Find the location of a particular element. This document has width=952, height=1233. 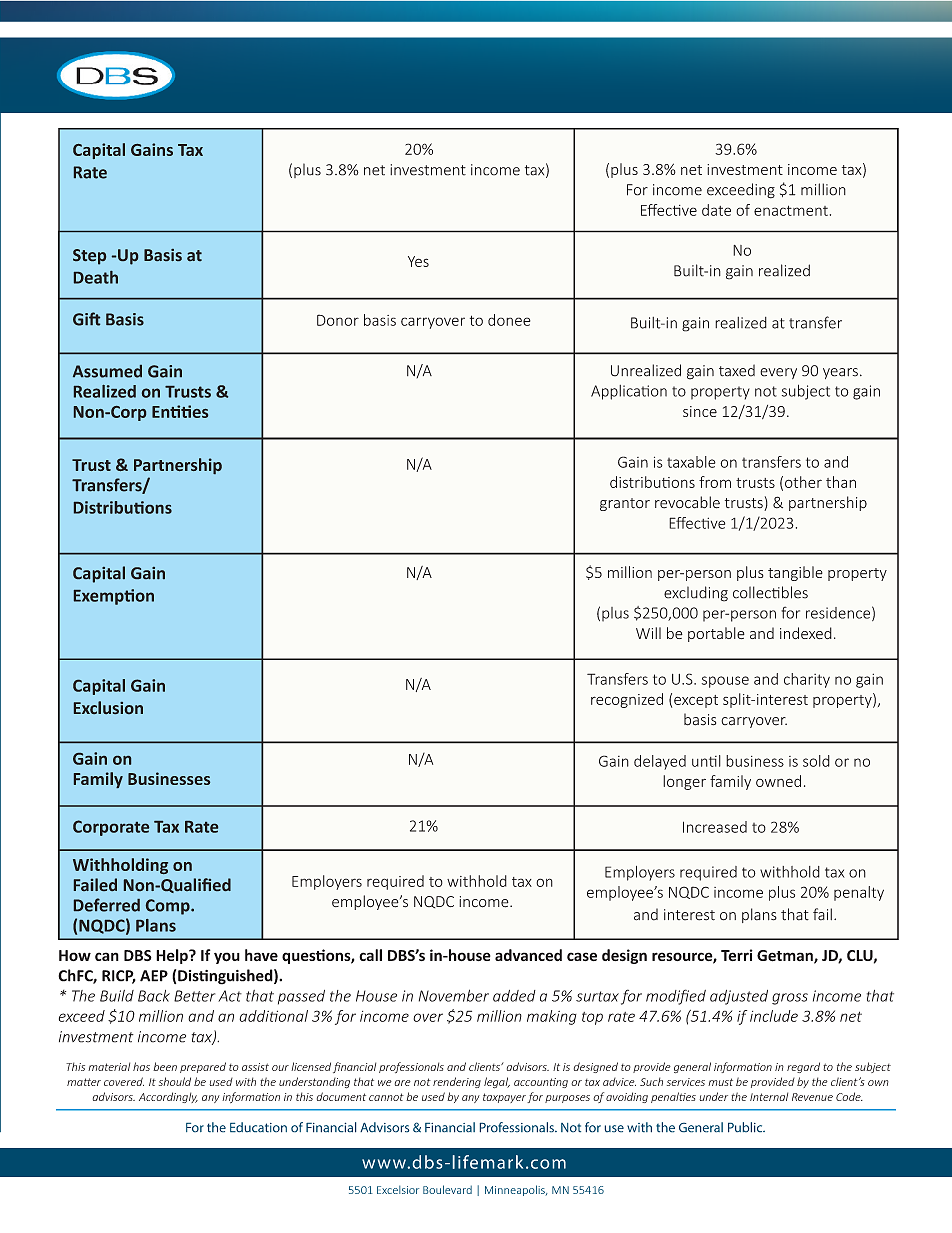

advanced is located at coordinates (528, 955).
